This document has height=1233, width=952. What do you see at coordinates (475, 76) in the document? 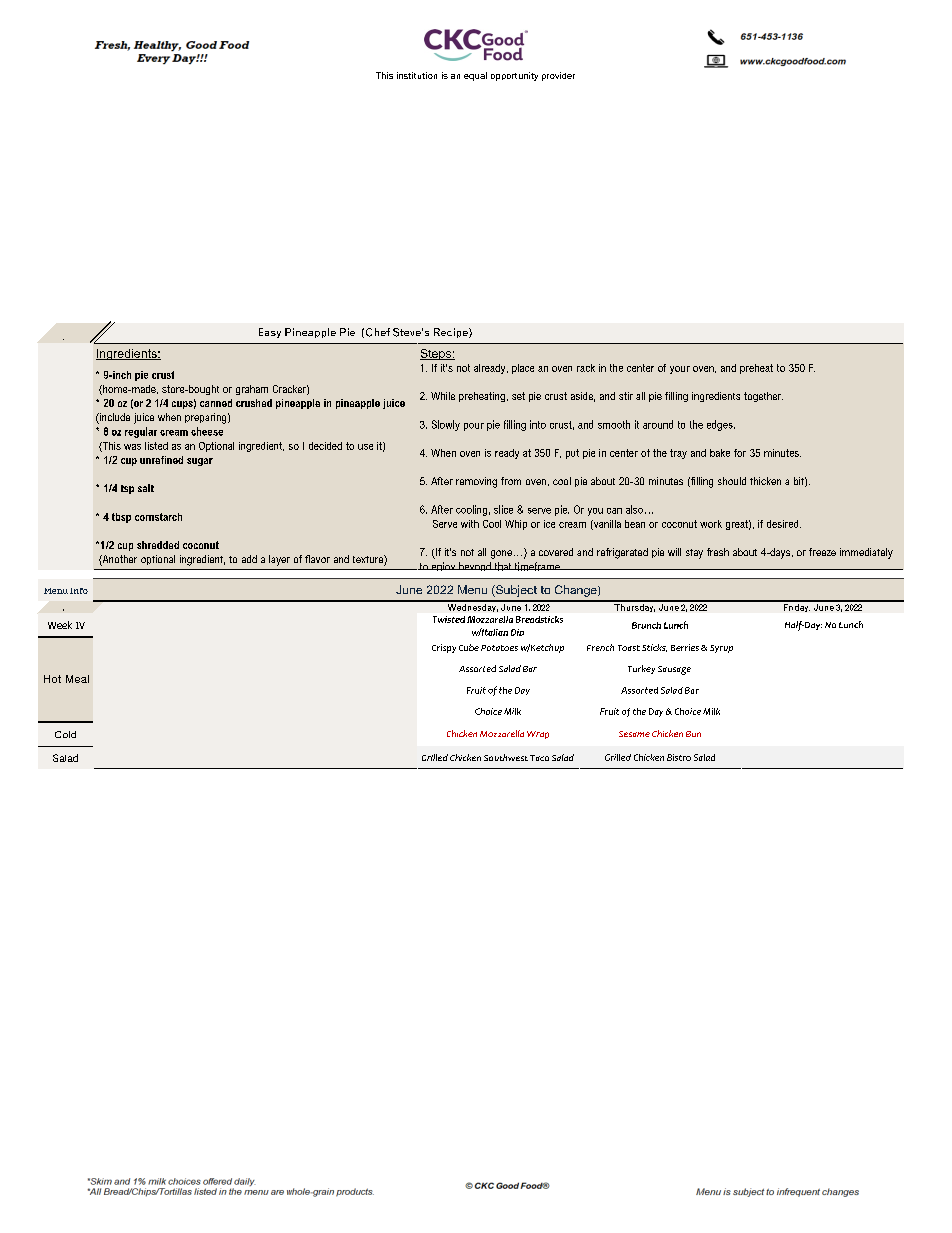
I see `equal` at bounding box center [475, 76].
